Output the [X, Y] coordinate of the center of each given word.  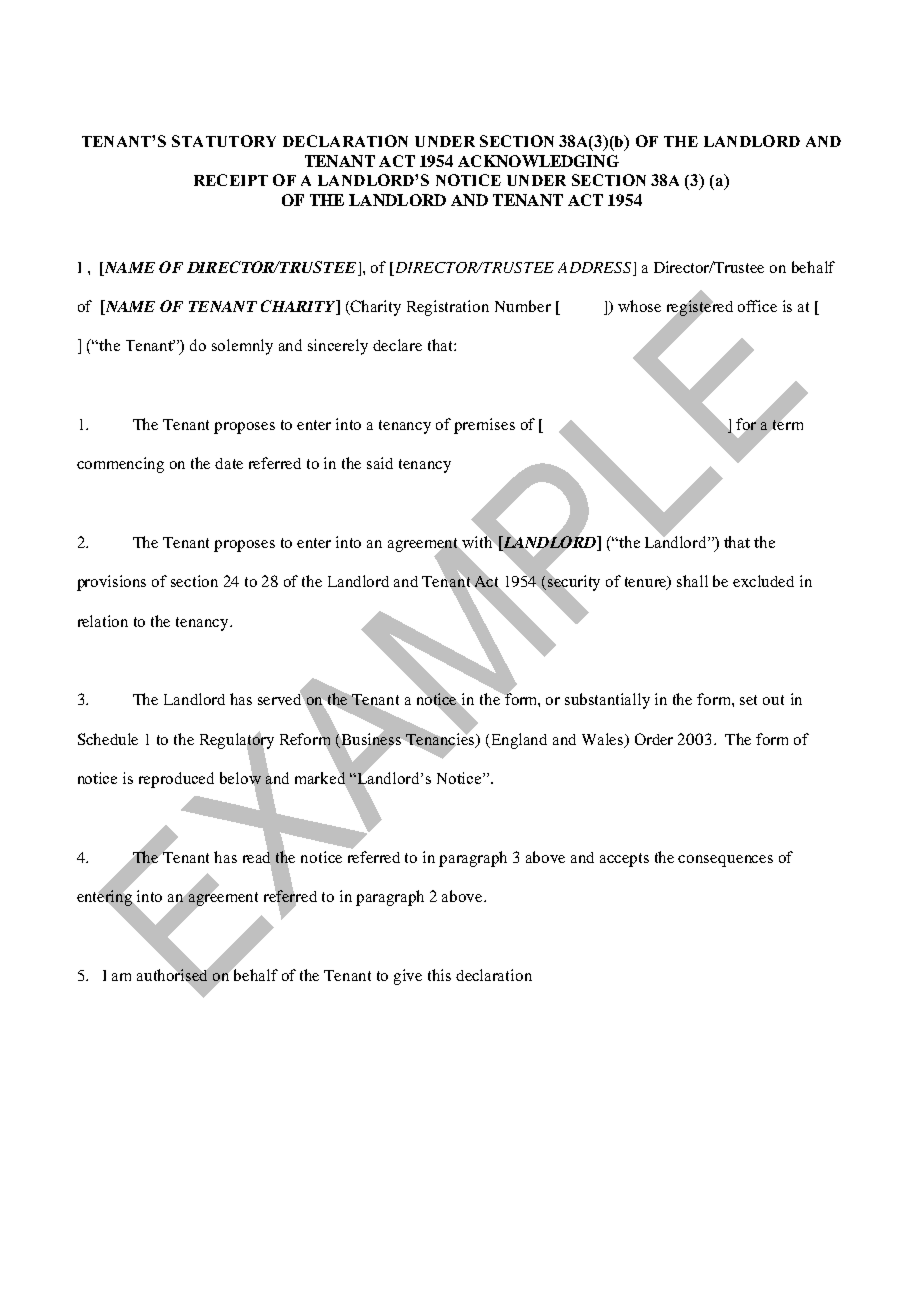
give [408, 977]
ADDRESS [594, 267]
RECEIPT [231, 180]
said [380, 463]
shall [692, 581]
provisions [111, 583]
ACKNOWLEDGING [538, 161]
